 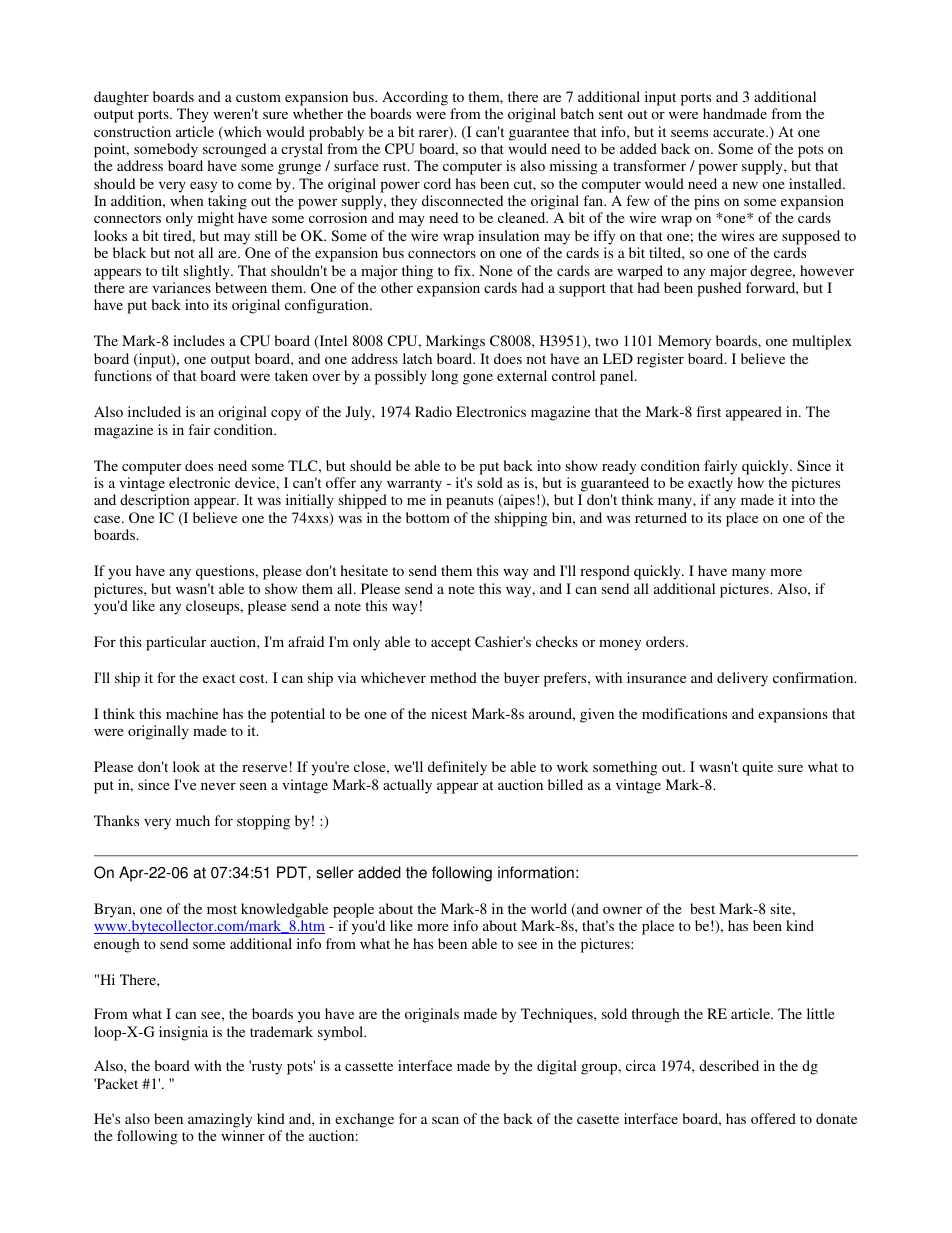 What do you see at coordinates (729, 1065) in the document?
I see `described` at bounding box center [729, 1065].
